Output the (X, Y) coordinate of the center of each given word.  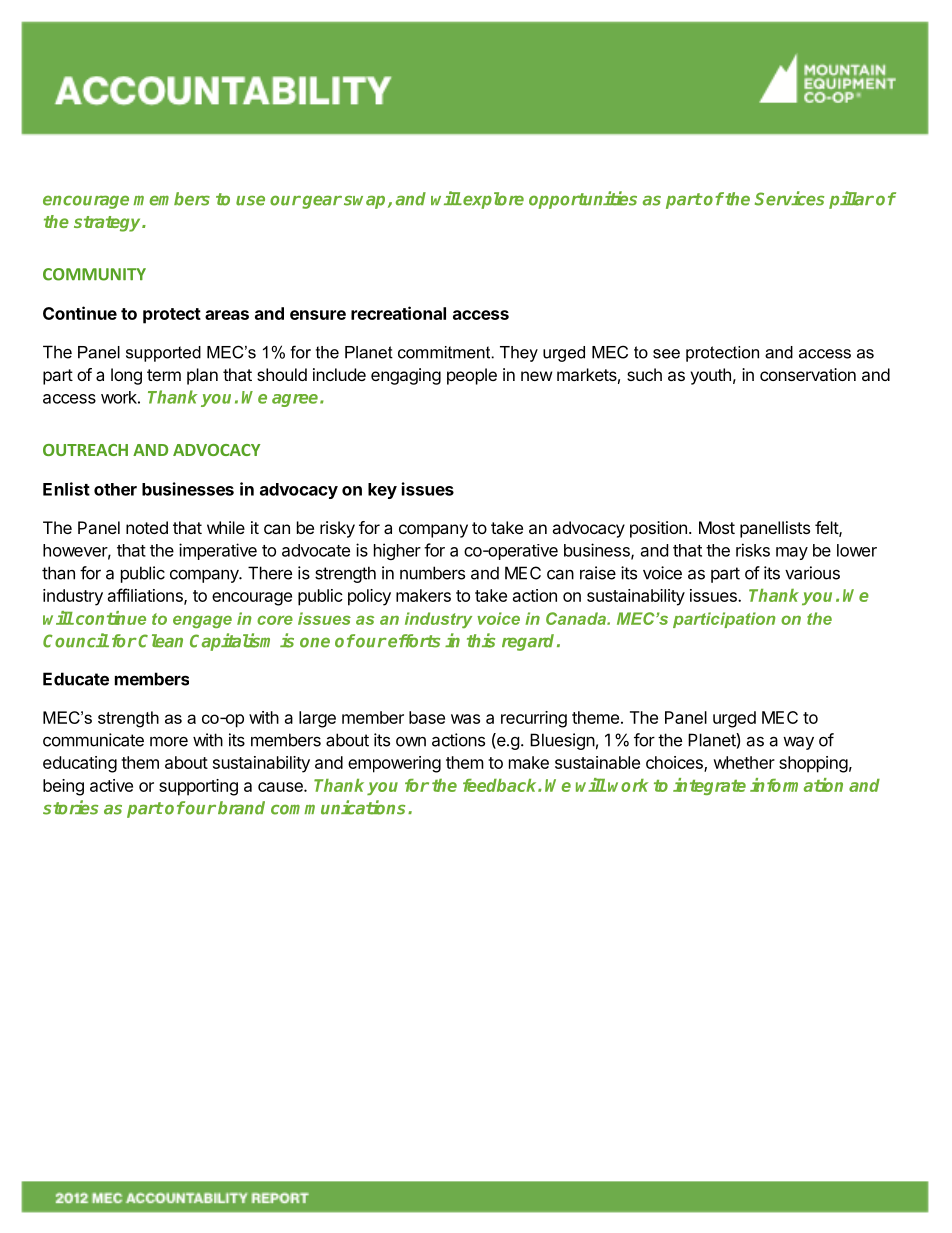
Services (789, 198)
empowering (394, 764)
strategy (109, 224)
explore (493, 200)
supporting (198, 787)
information (796, 785)
